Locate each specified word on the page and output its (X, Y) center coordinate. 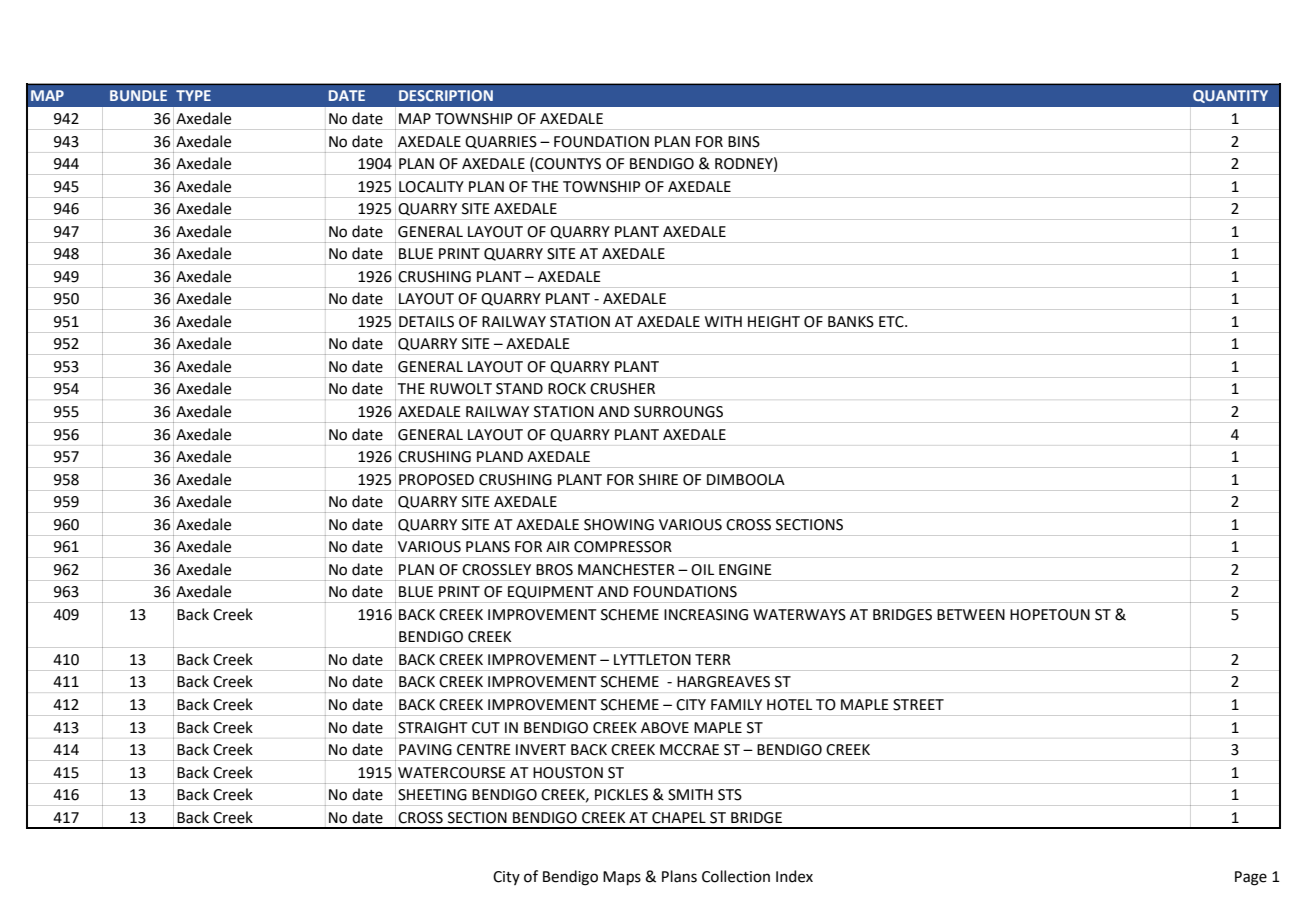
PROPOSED (436, 480)
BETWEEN (971, 614)
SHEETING (432, 795)
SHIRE (658, 480)
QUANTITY (1230, 96)
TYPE (193, 95)
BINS (744, 142)
